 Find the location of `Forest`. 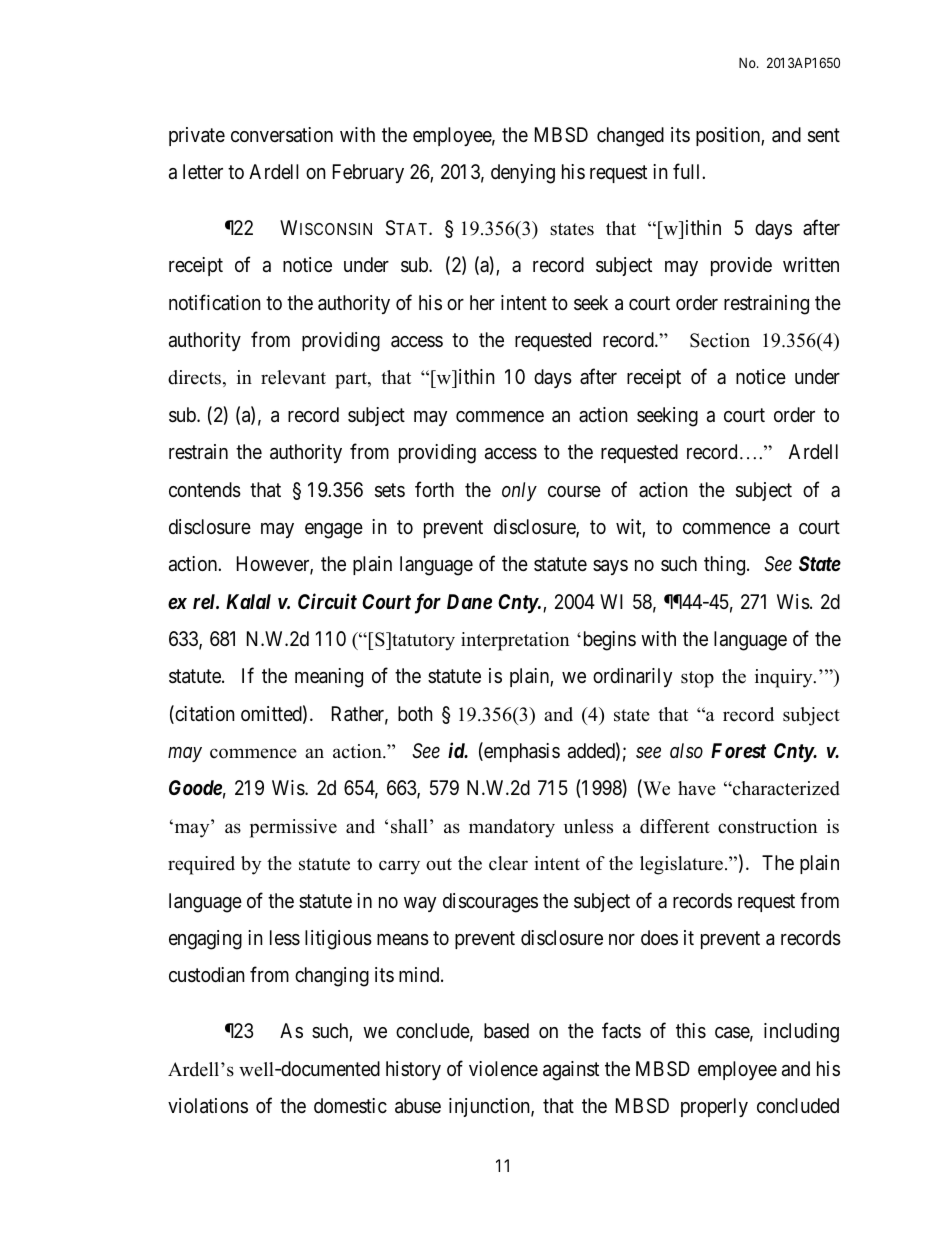

Forest is located at coordinates (738, 750).
